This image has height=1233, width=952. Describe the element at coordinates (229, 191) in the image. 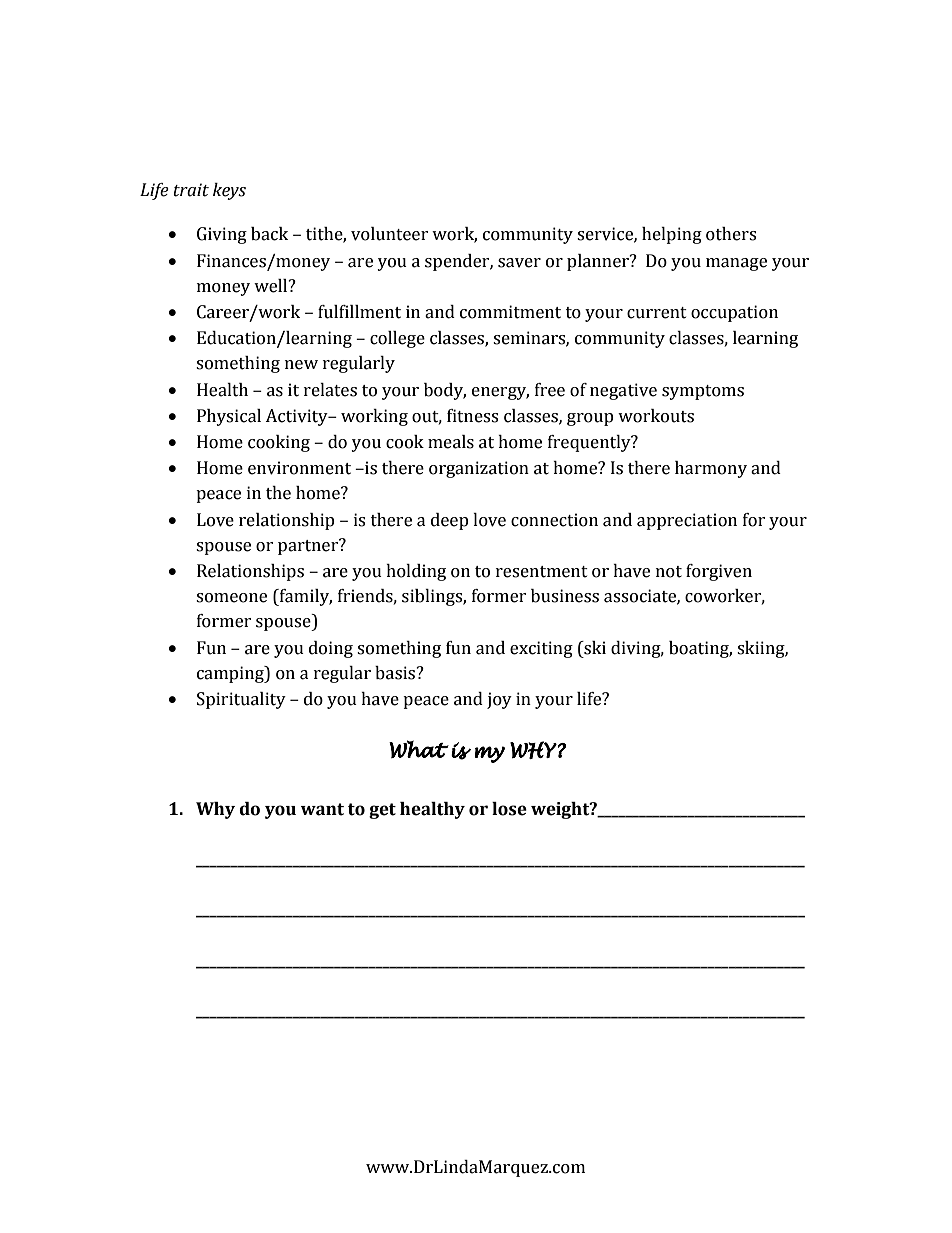

I see `keys` at that location.
